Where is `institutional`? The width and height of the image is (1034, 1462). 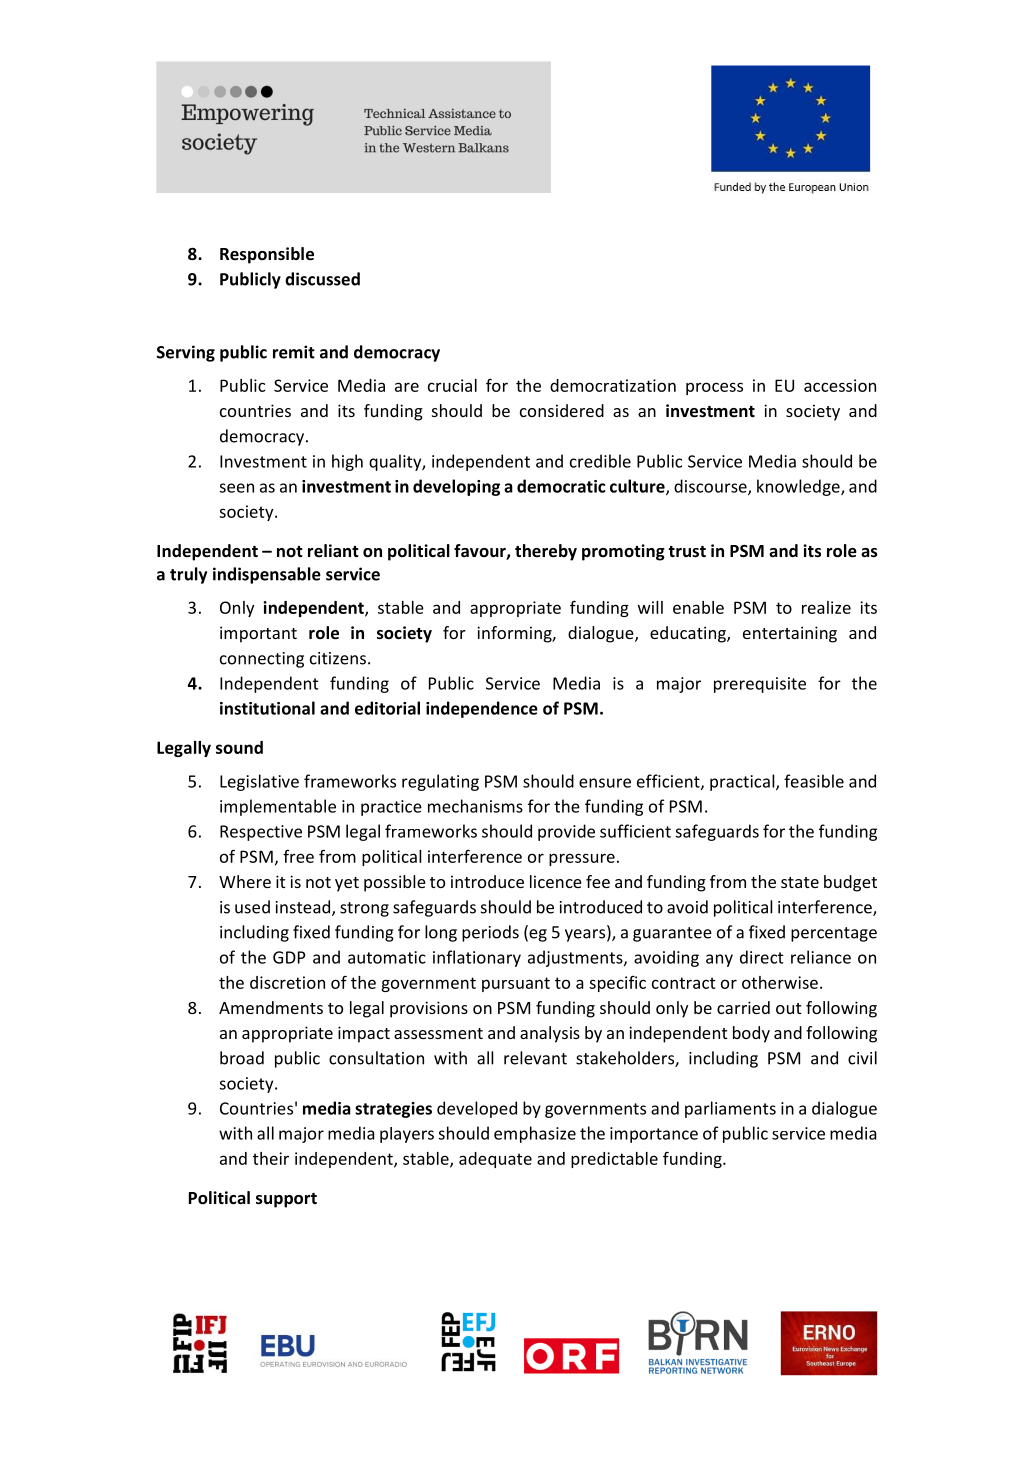 institutional is located at coordinates (267, 708).
